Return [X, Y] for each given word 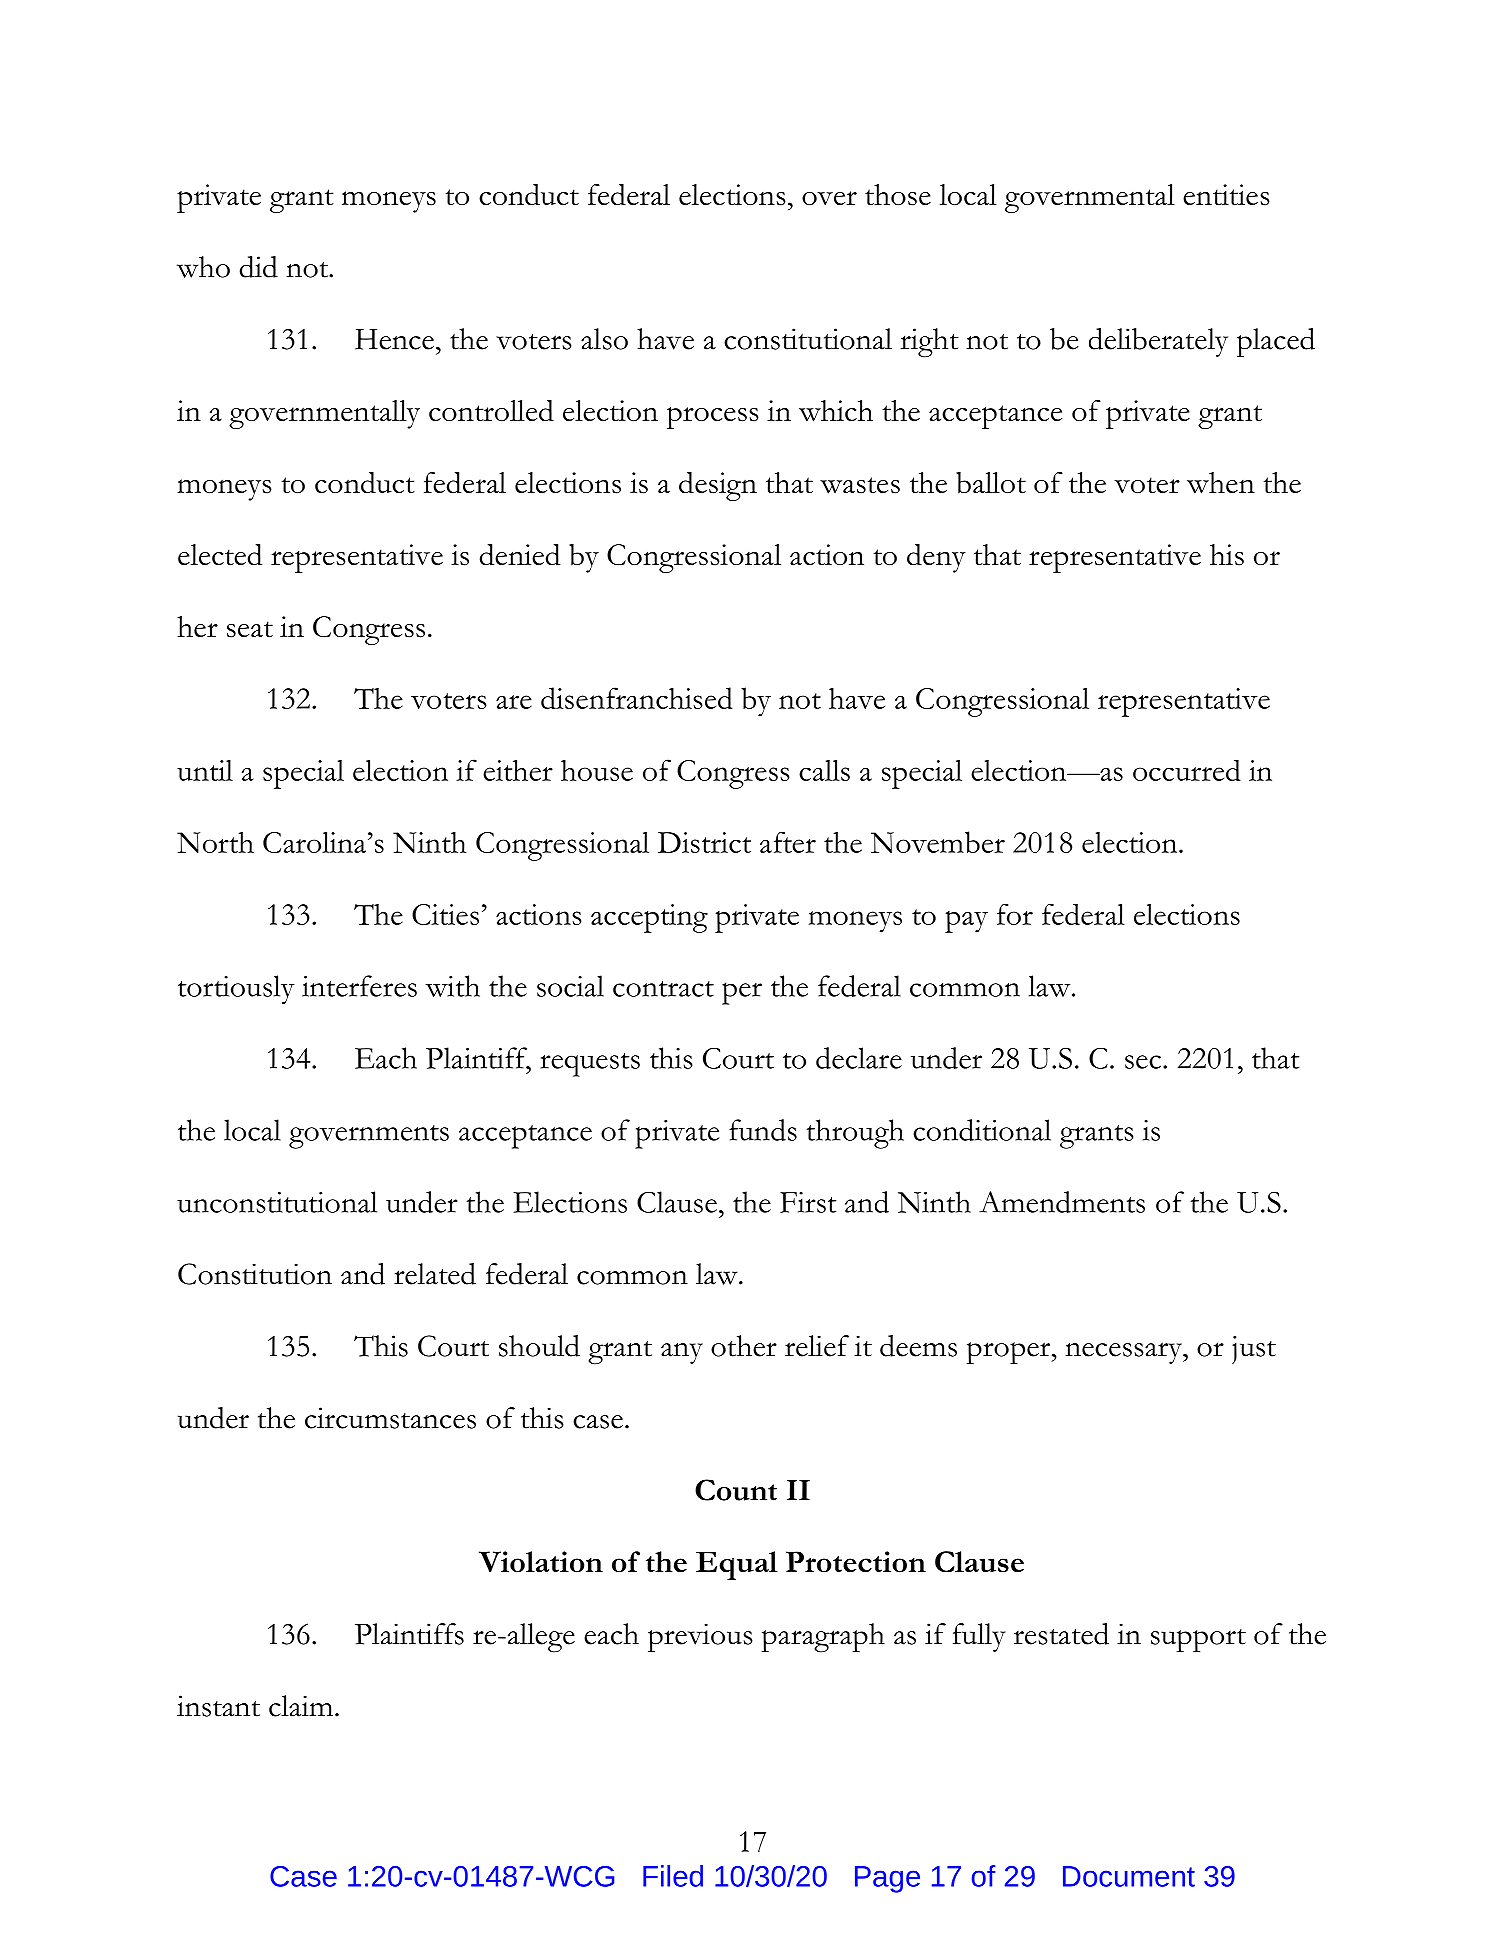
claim [301, 1706]
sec [1143, 1062]
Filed [673, 1876]
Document [1129, 1876]
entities [1226, 195]
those [898, 195]
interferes [359, 986]
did [259, 267]
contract [663, 989]
